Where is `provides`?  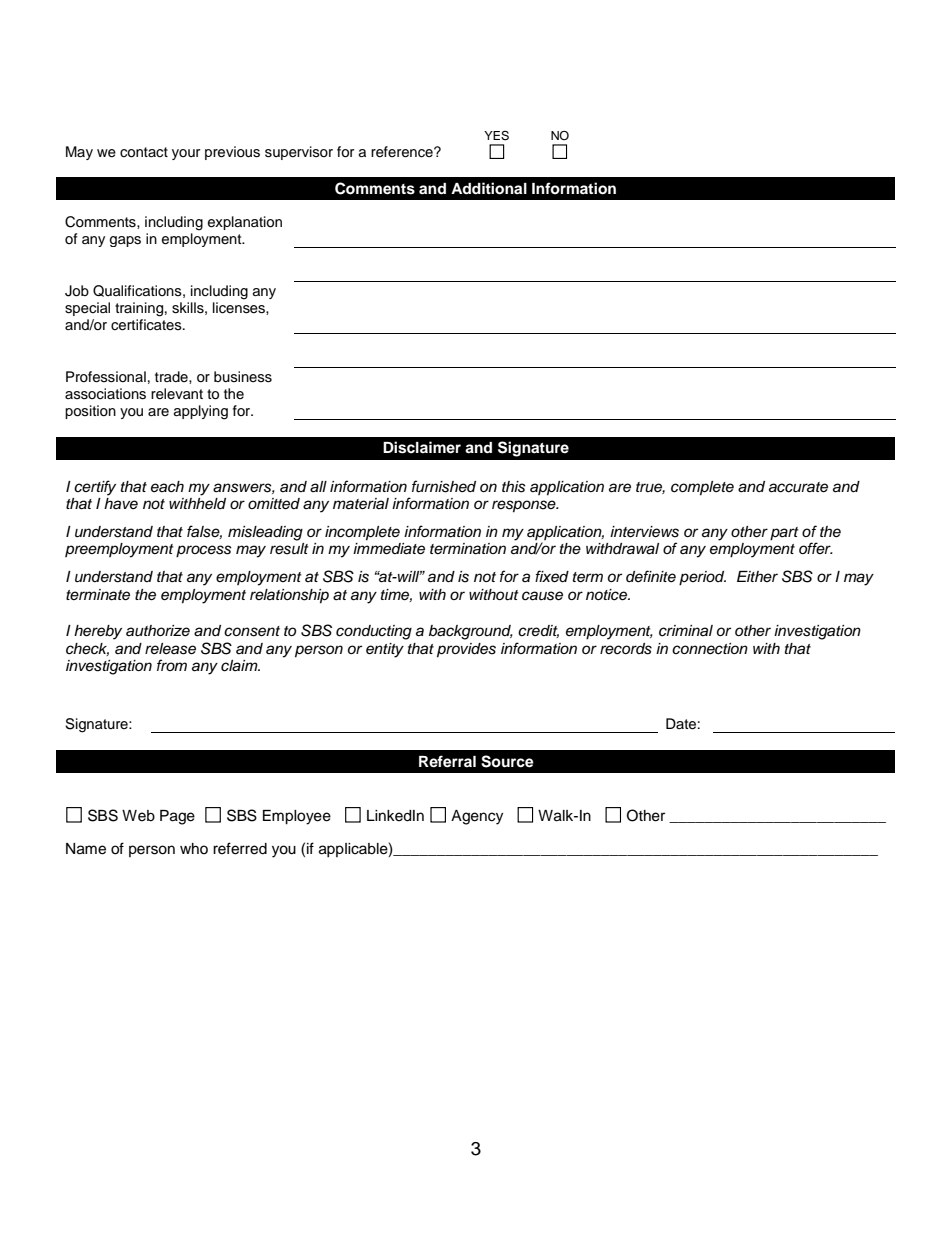 provides is located at coordinates (466, 650).
